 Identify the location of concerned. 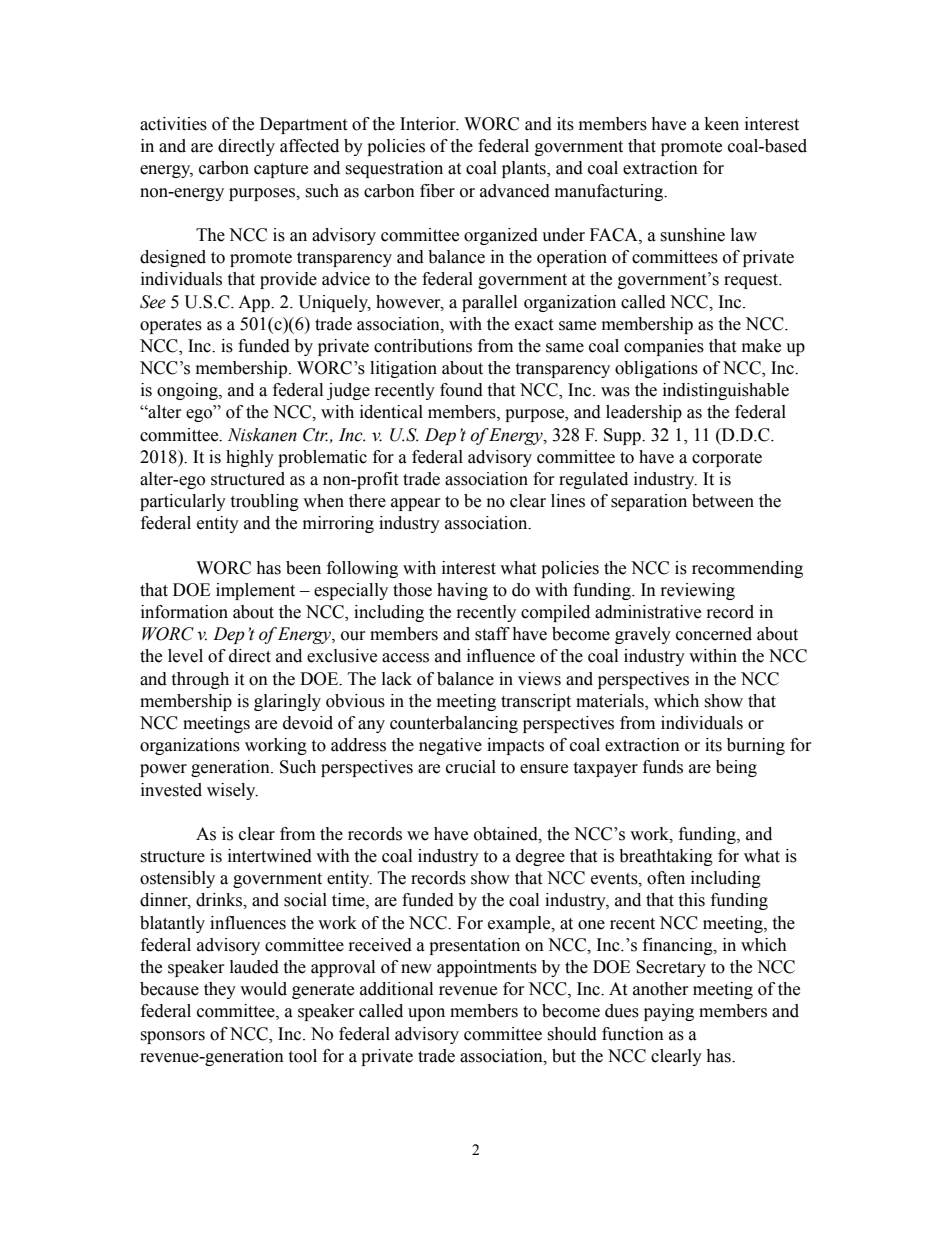
(714, 634).
